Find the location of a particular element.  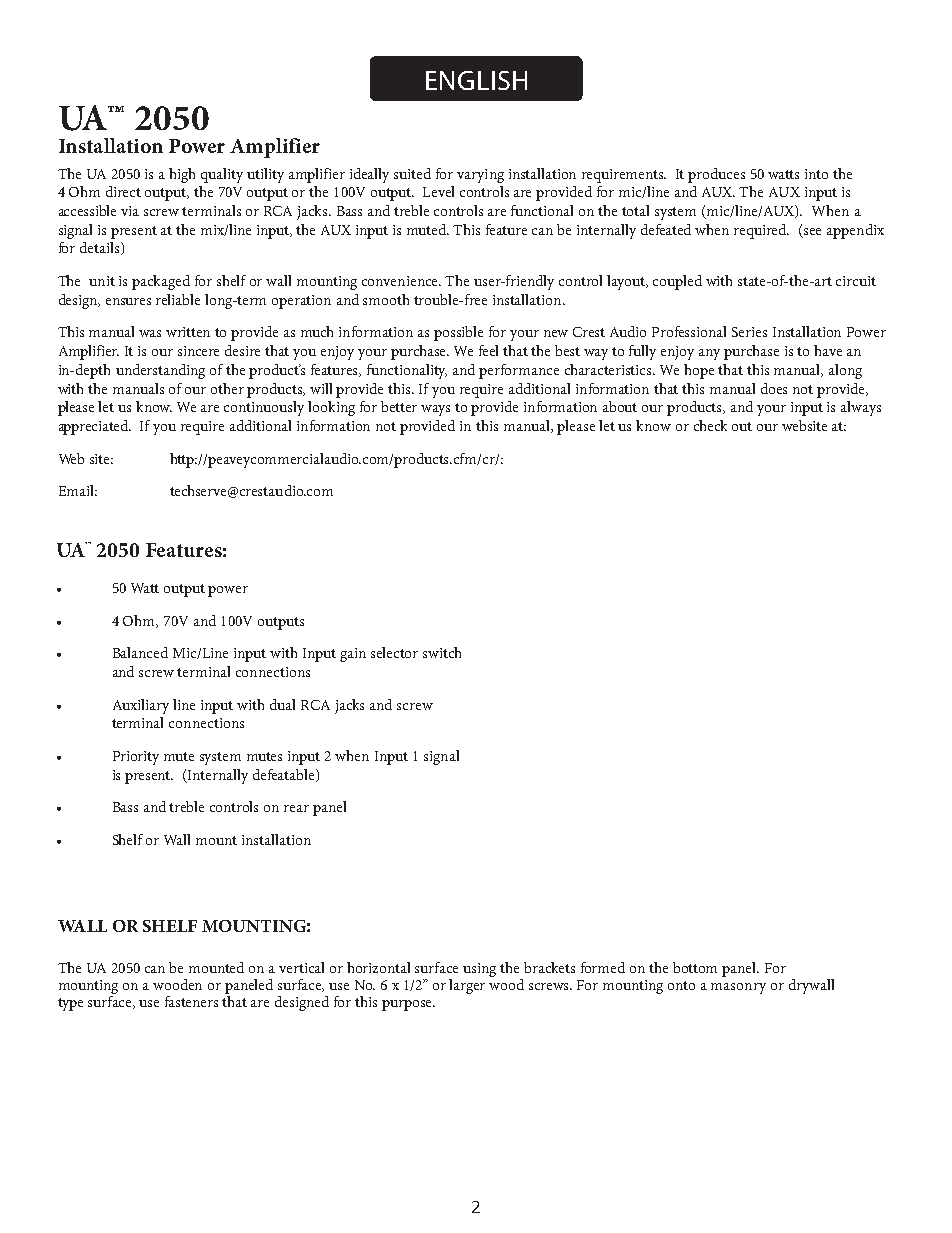

does is located at coordinates (774, 388).
